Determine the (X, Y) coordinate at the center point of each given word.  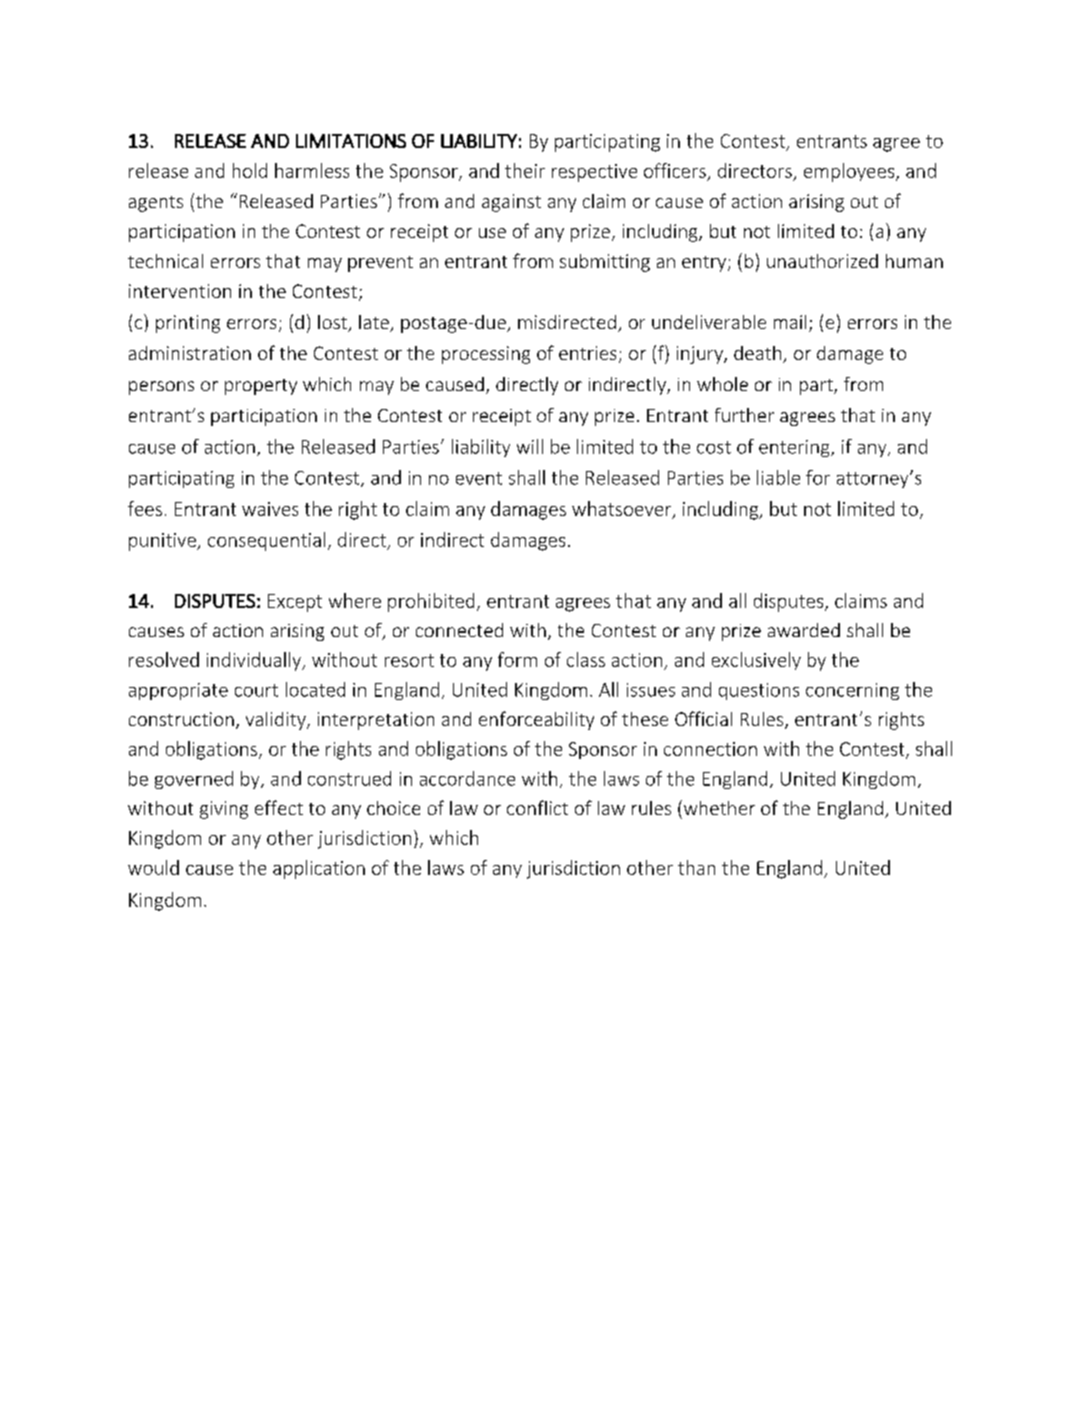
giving (224, 810)
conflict (537, 807)
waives (270, 509)
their (525, 170)
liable (778, 477)
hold (250, 170)
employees (850, 172)
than (696, 867)
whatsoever (623, 509)
